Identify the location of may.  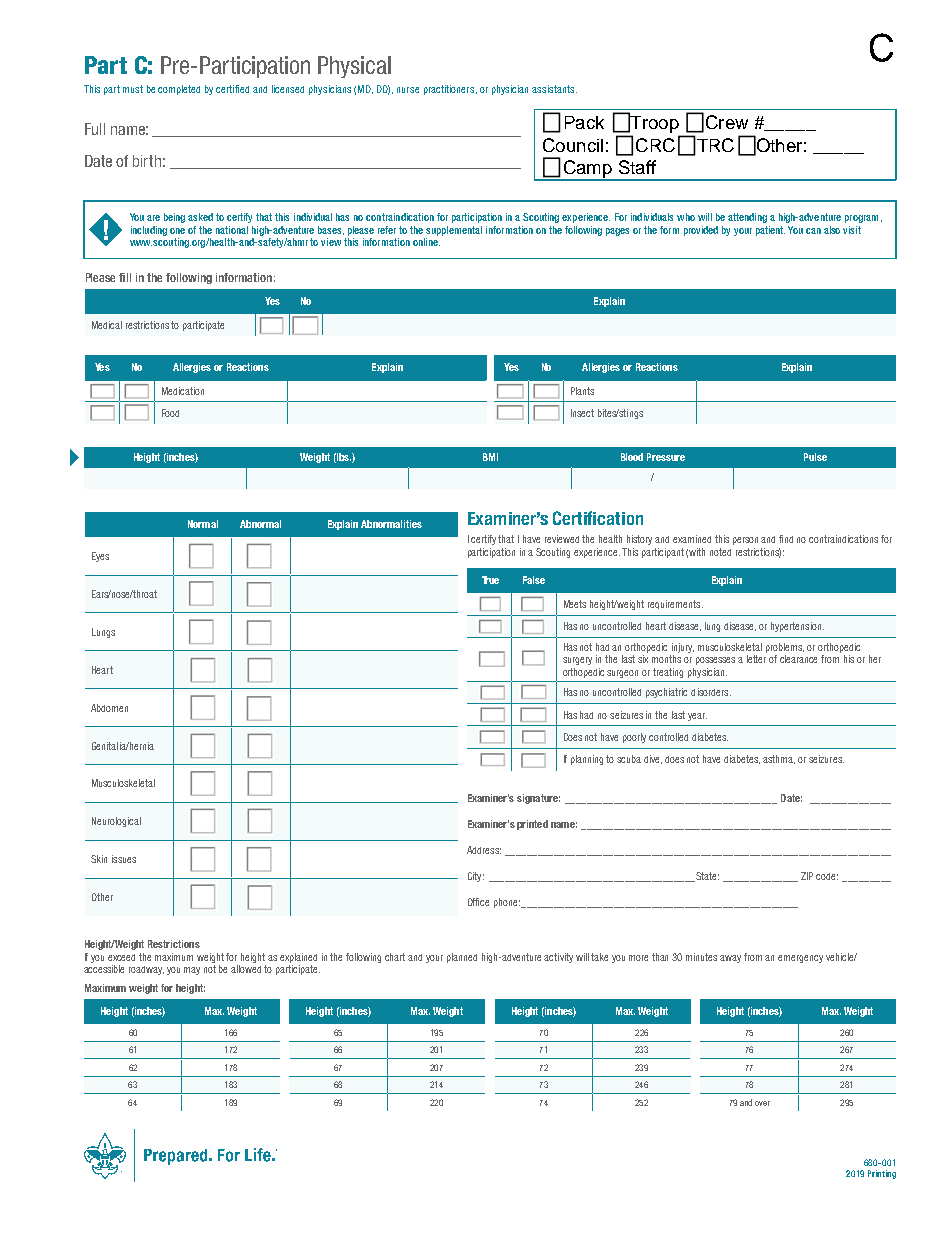
(192, 971).
